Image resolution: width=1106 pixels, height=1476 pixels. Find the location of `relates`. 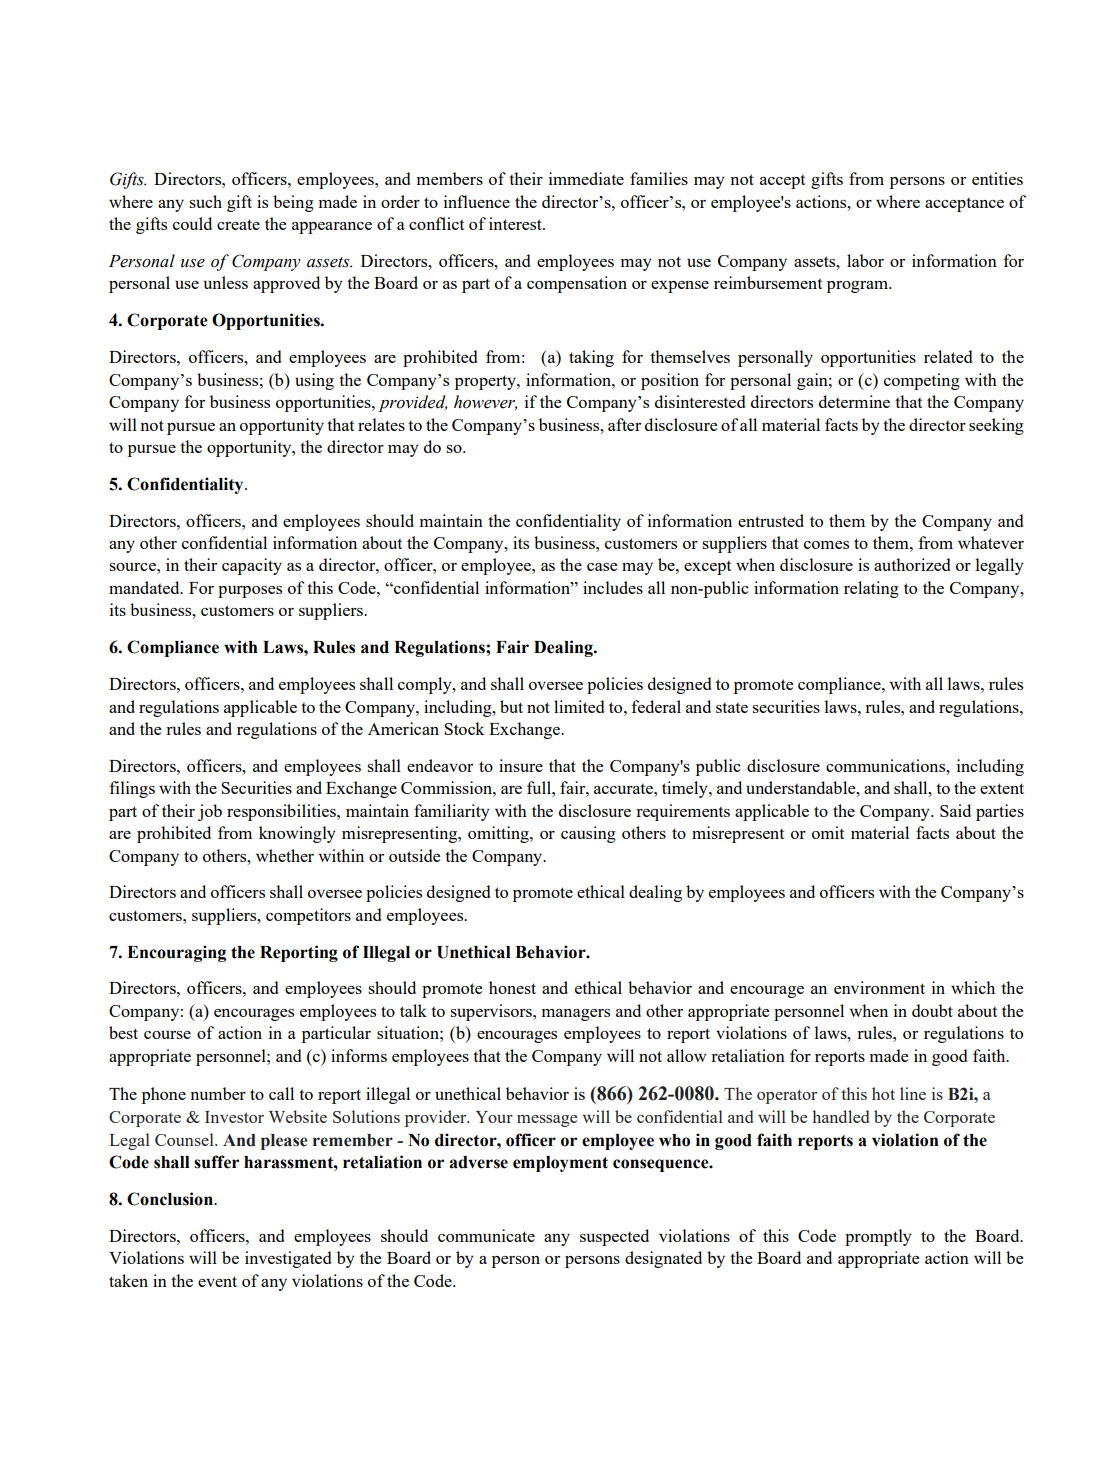

relates is located at coordinates (381, 424).
